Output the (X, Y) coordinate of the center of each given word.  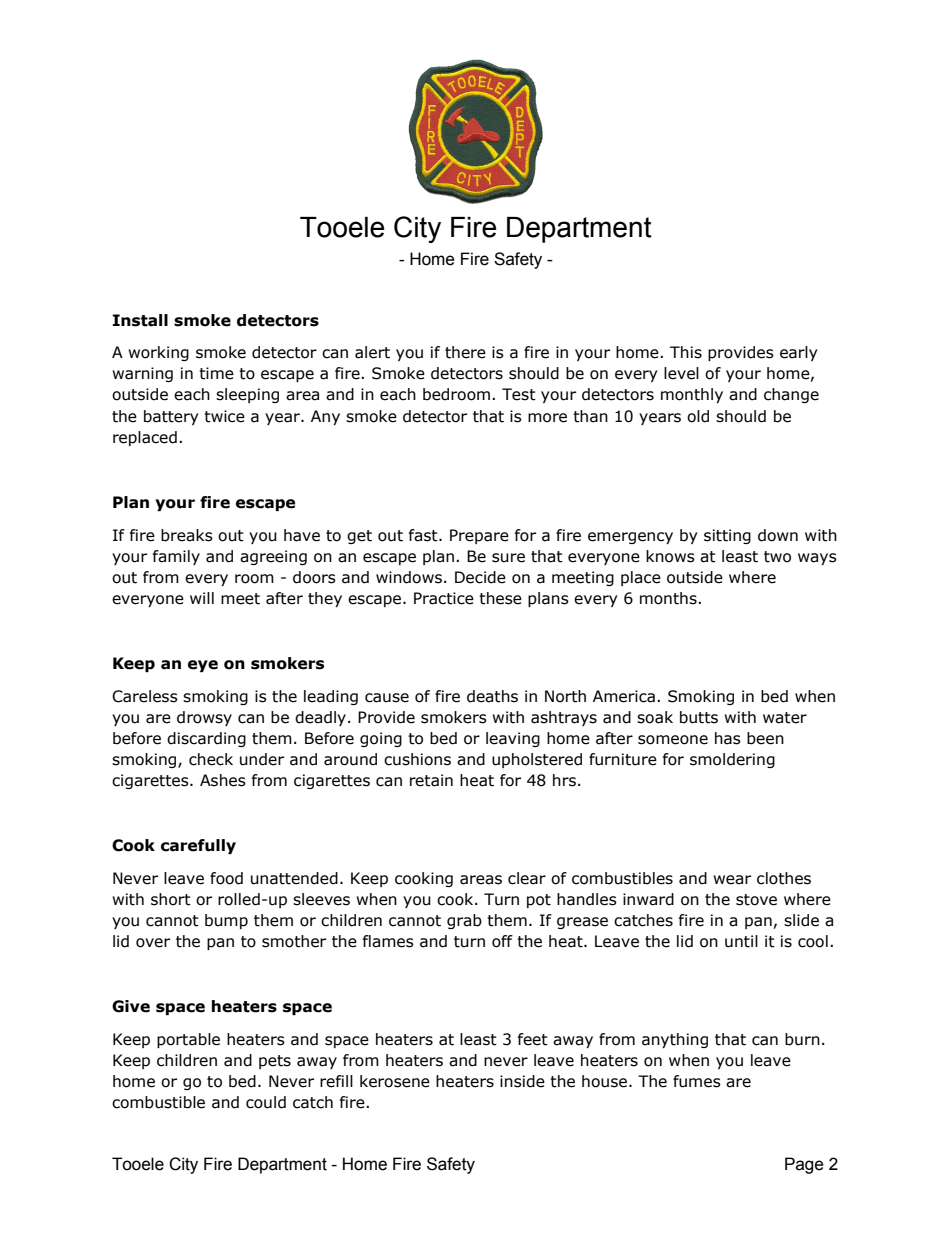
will (202, 598)
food (226, 878)
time (216, 373)
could (266, 1102)
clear (527, 878)
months (669, 598)
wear (732, 880)
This (686, 352)
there (465, 352)
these (500, 598)
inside (522, 1081)
